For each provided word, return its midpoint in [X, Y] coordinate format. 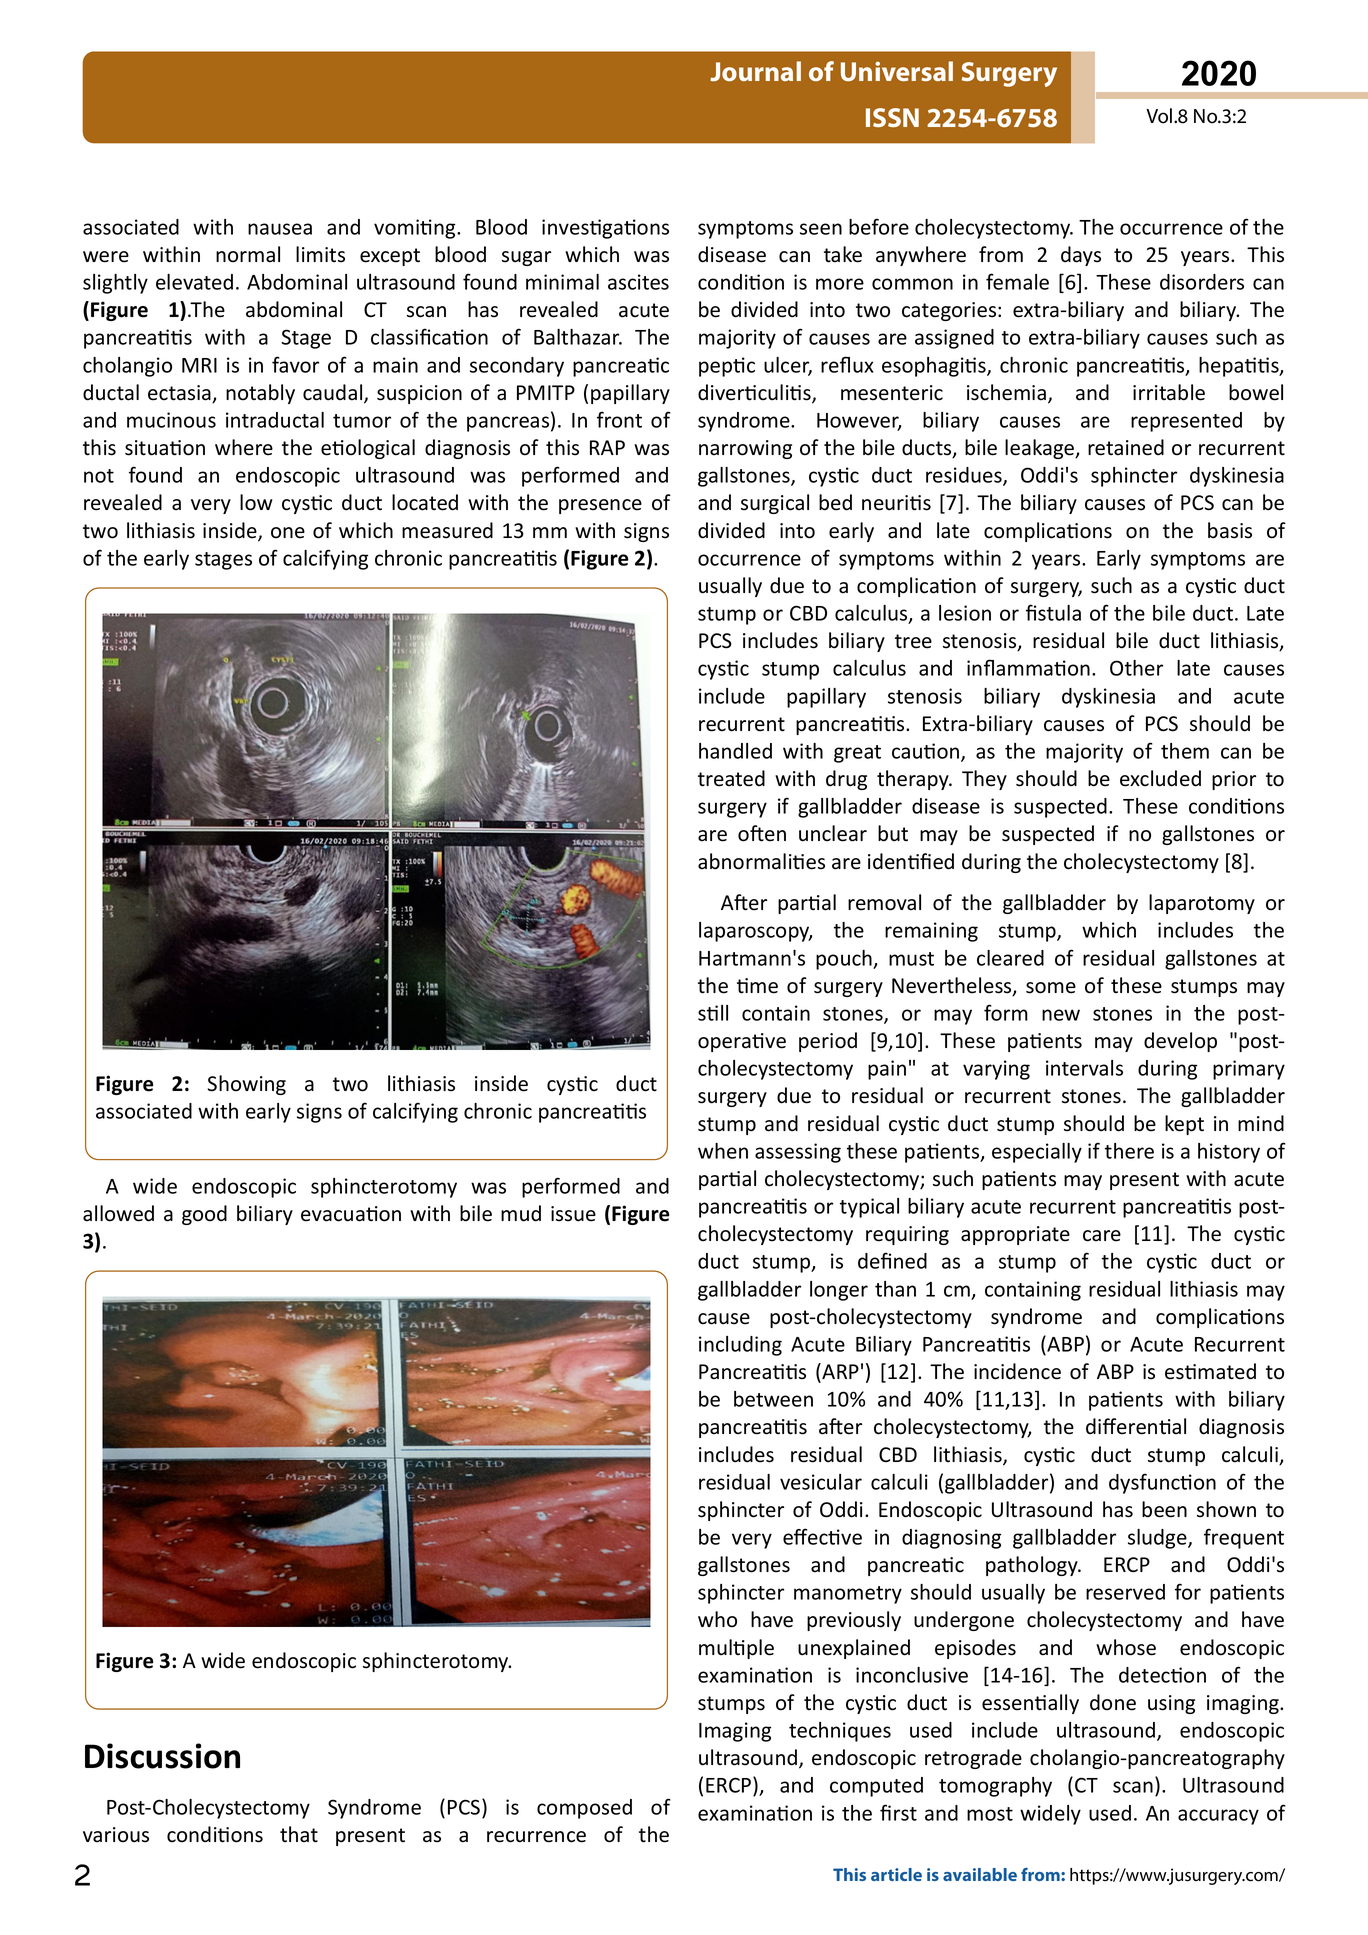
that [299, 1834]
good [204, 1215]
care [1102, 1236]
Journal [755, 71]
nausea [280, 229]
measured [447, 530]
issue [573, 1214]
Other [1136, 668]
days [1081, 256]
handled [735, 751]
